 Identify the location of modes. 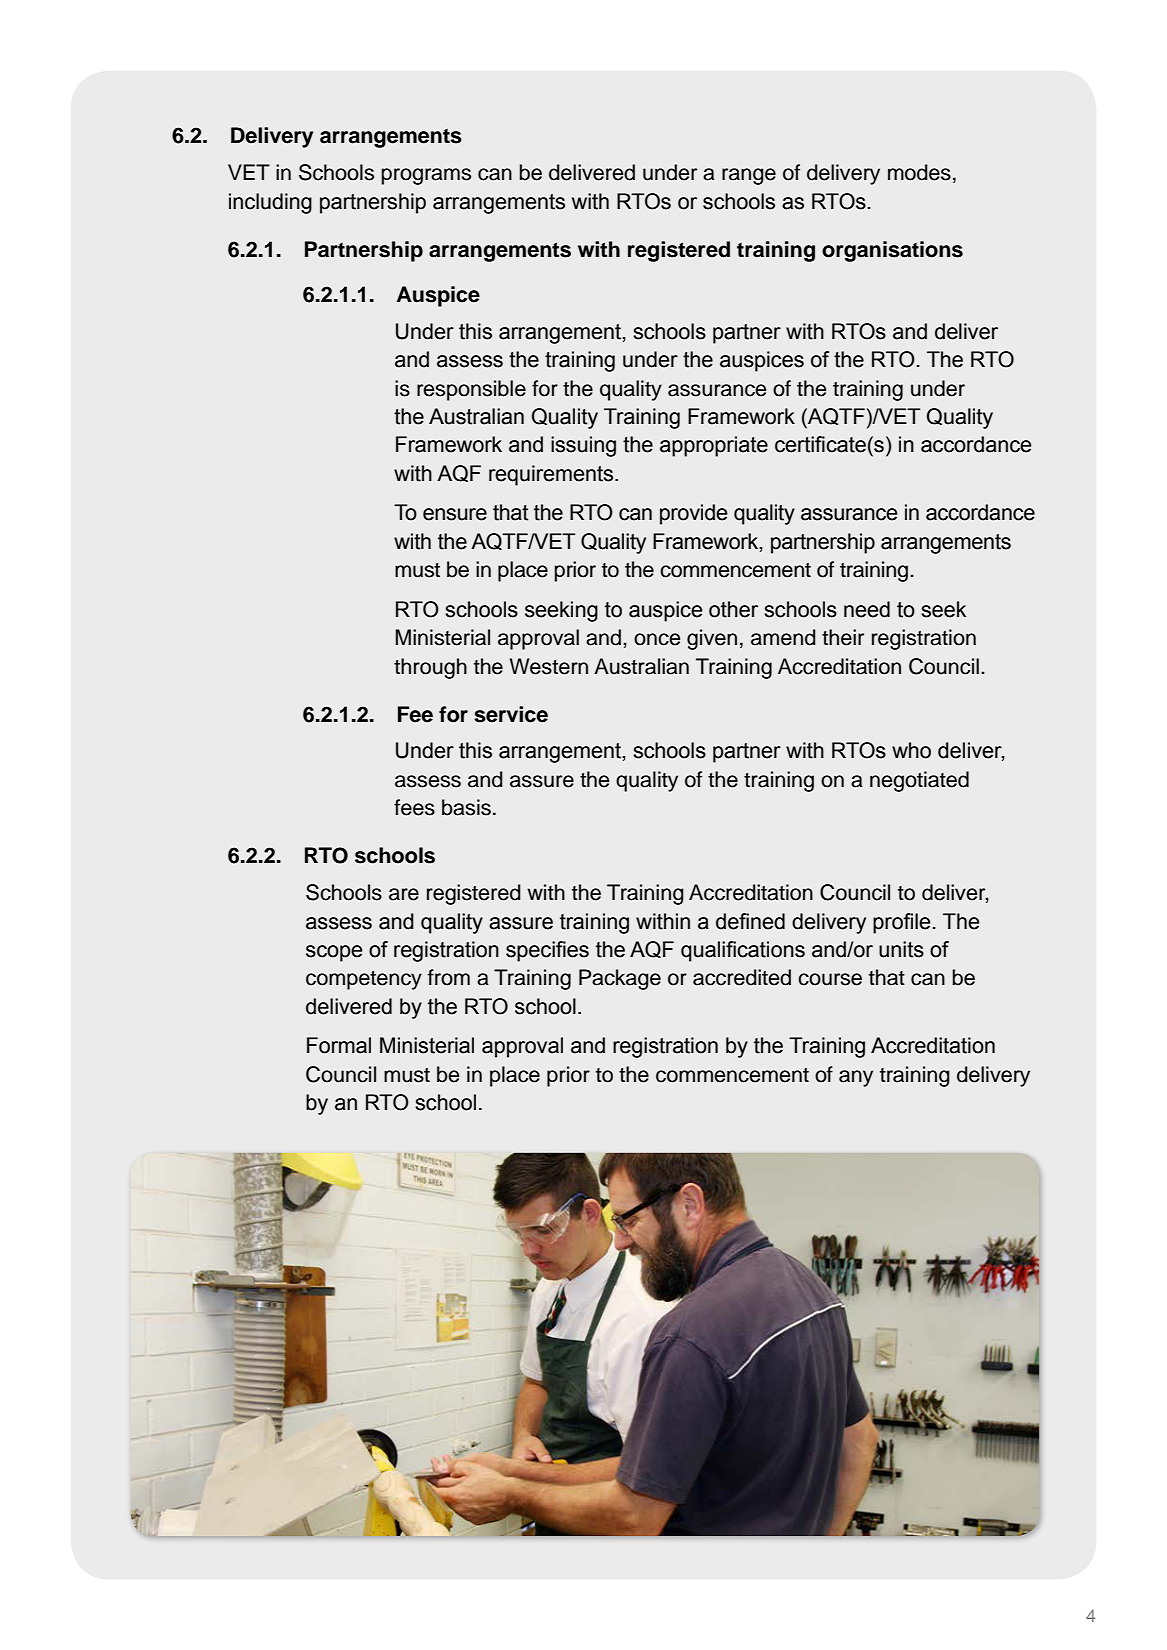
(919, 172).
